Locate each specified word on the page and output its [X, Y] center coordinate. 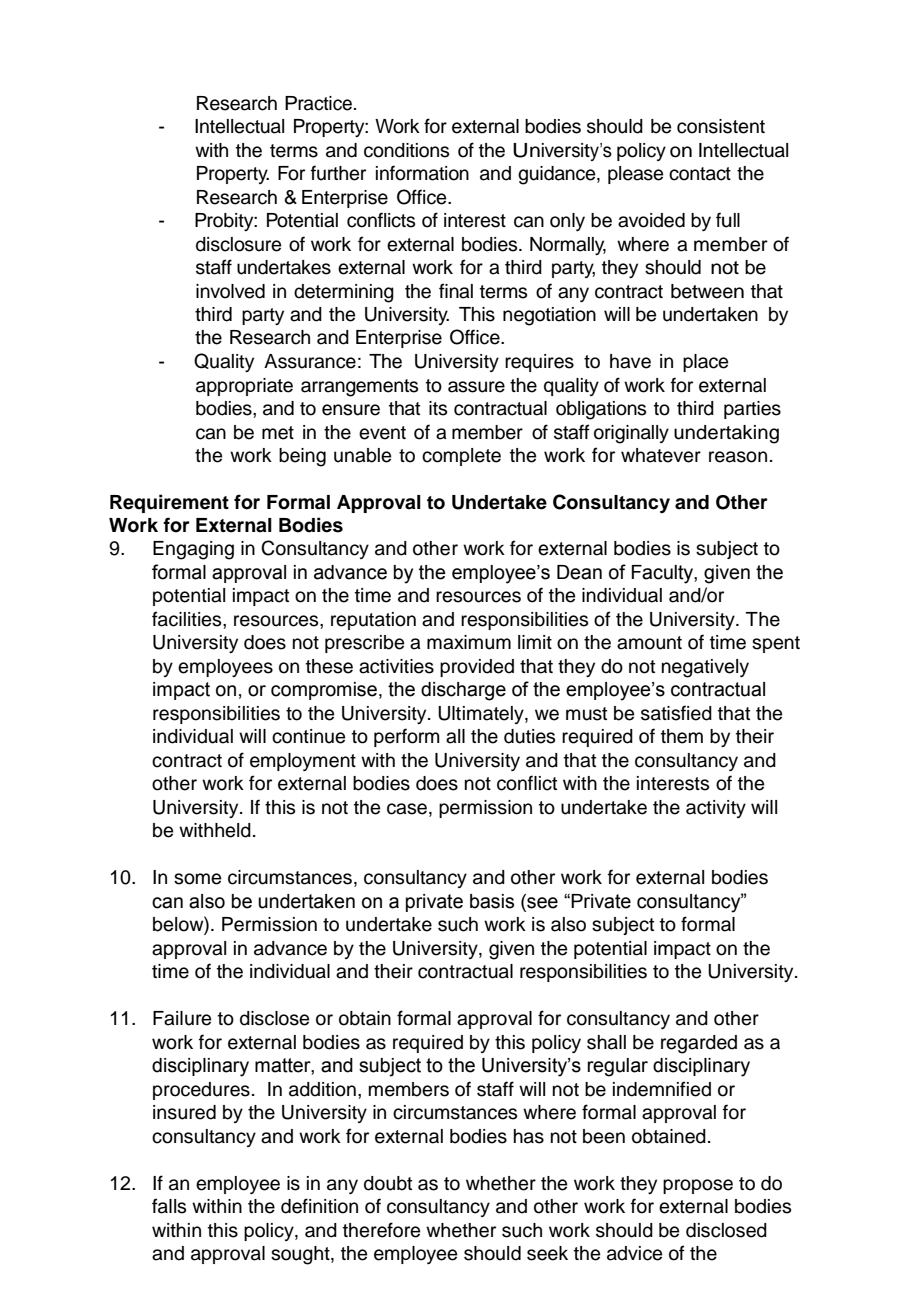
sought [301, 1255]
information [422, 173]
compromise [324, 691]
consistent [721, 126]
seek [547, 1253]
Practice [318, 103]
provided [477, 668]
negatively [705, 668]
